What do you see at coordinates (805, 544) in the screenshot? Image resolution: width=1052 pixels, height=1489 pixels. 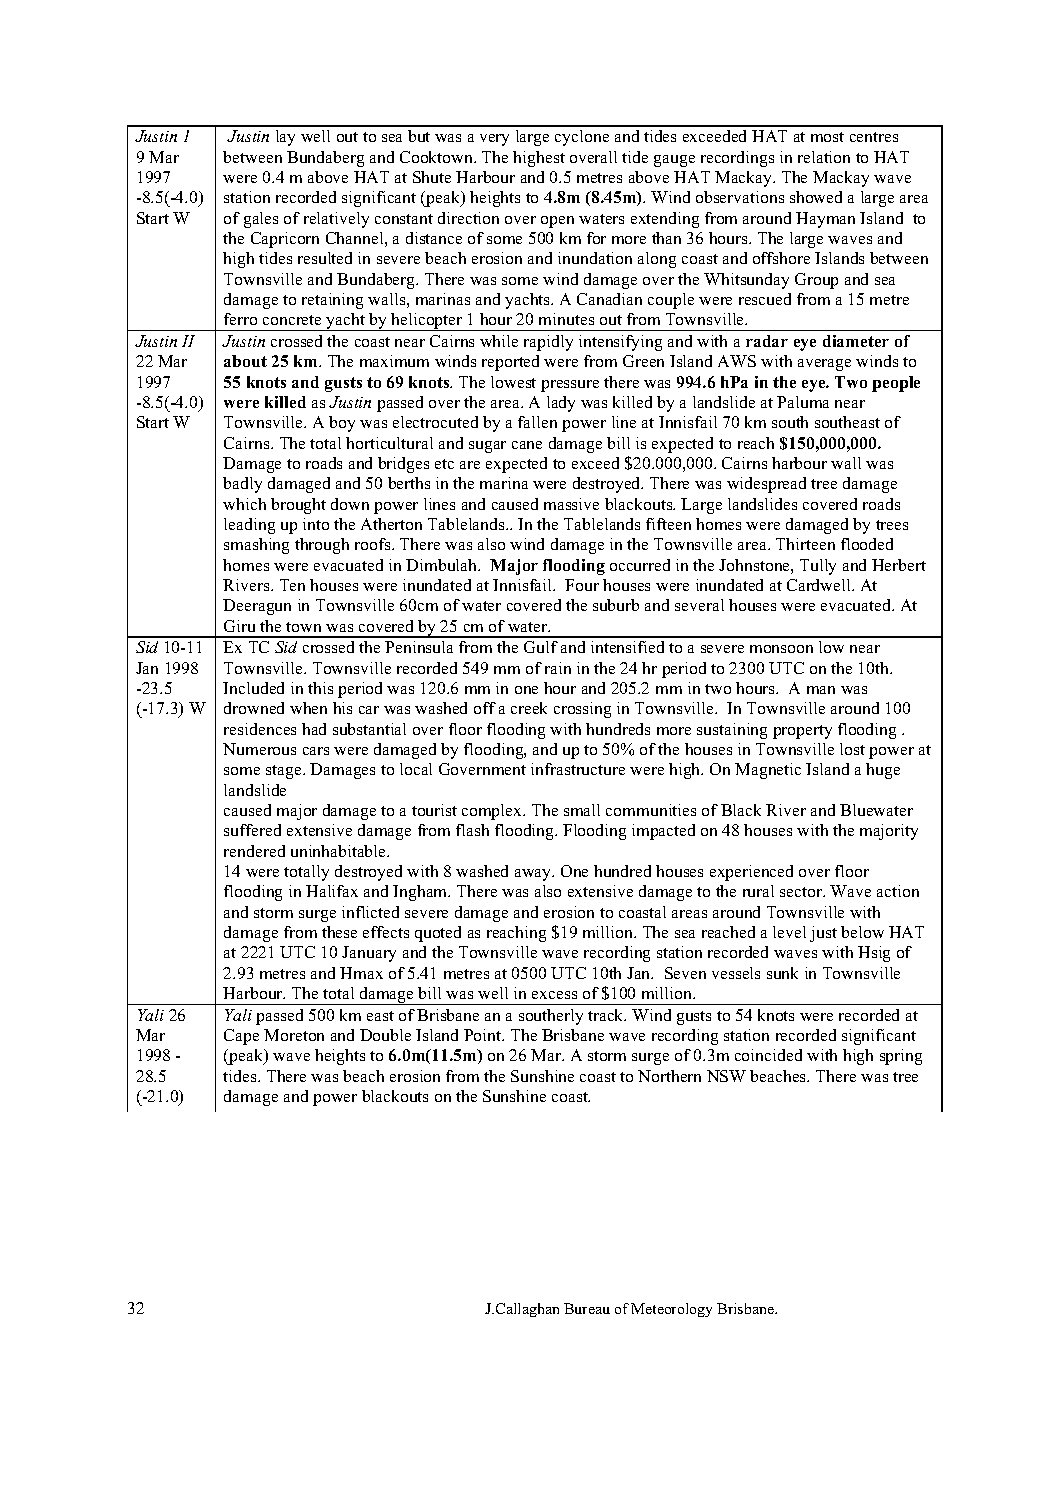 I see `Thirteen` at bounding box center [805, 544].
